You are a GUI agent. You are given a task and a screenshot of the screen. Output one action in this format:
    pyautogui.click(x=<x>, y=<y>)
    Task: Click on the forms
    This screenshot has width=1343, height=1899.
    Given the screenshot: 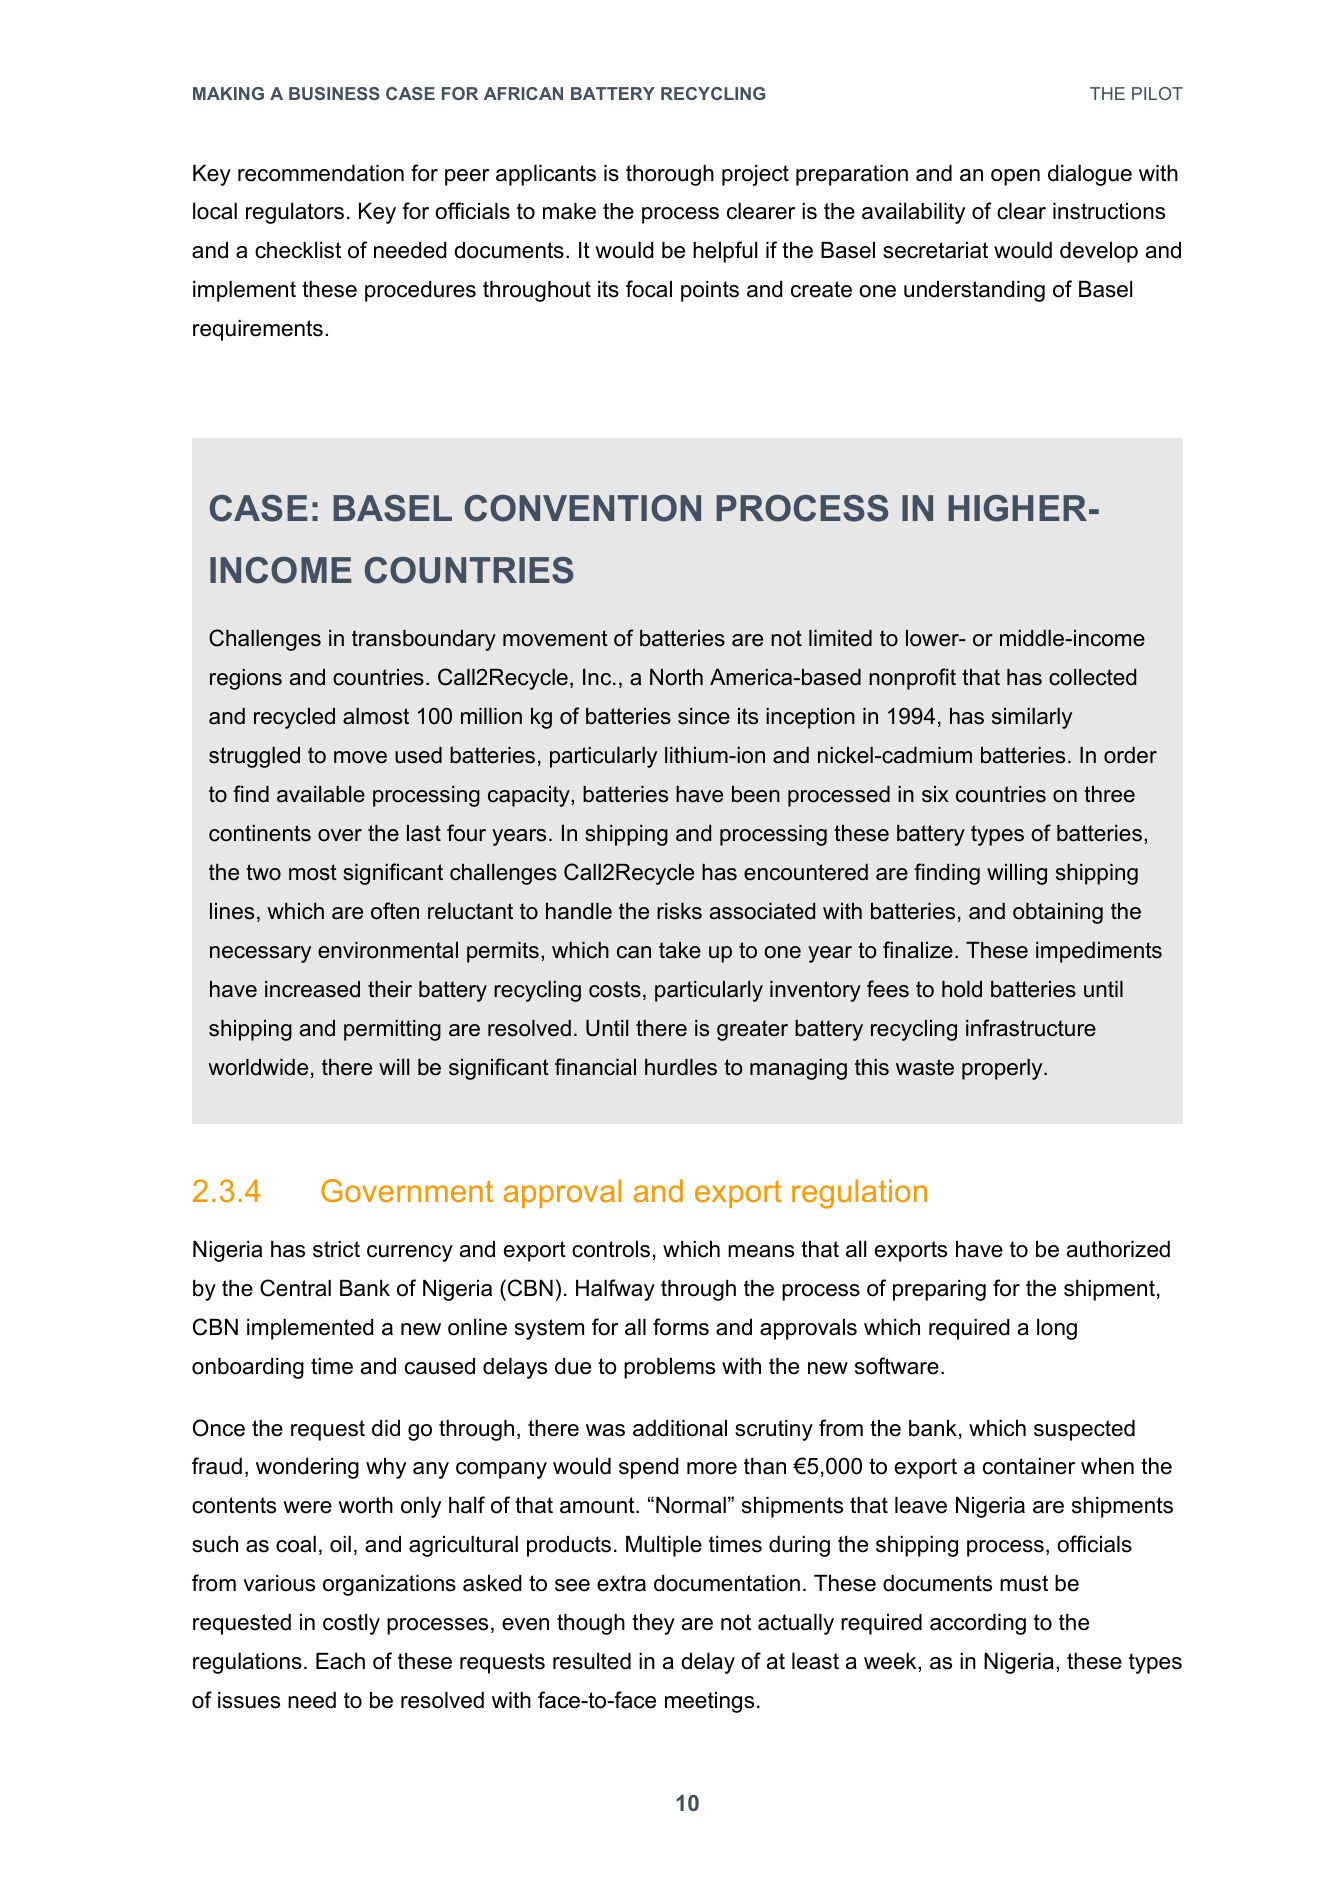 What is the action you would take?
    pyautogui.click(x=681, y=1327)
